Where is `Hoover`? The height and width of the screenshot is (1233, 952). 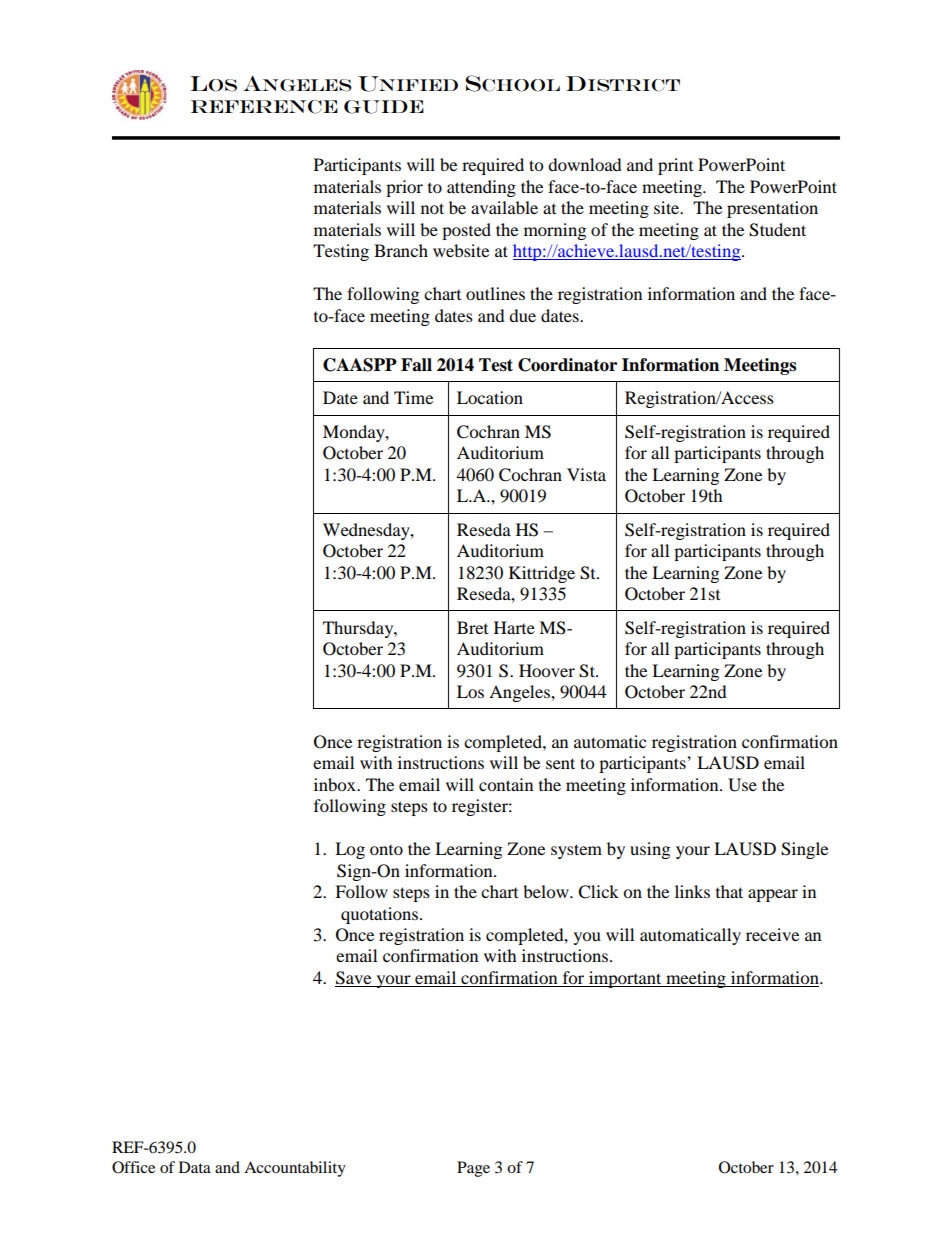
Hoover is located at coordinates (547, 670).
